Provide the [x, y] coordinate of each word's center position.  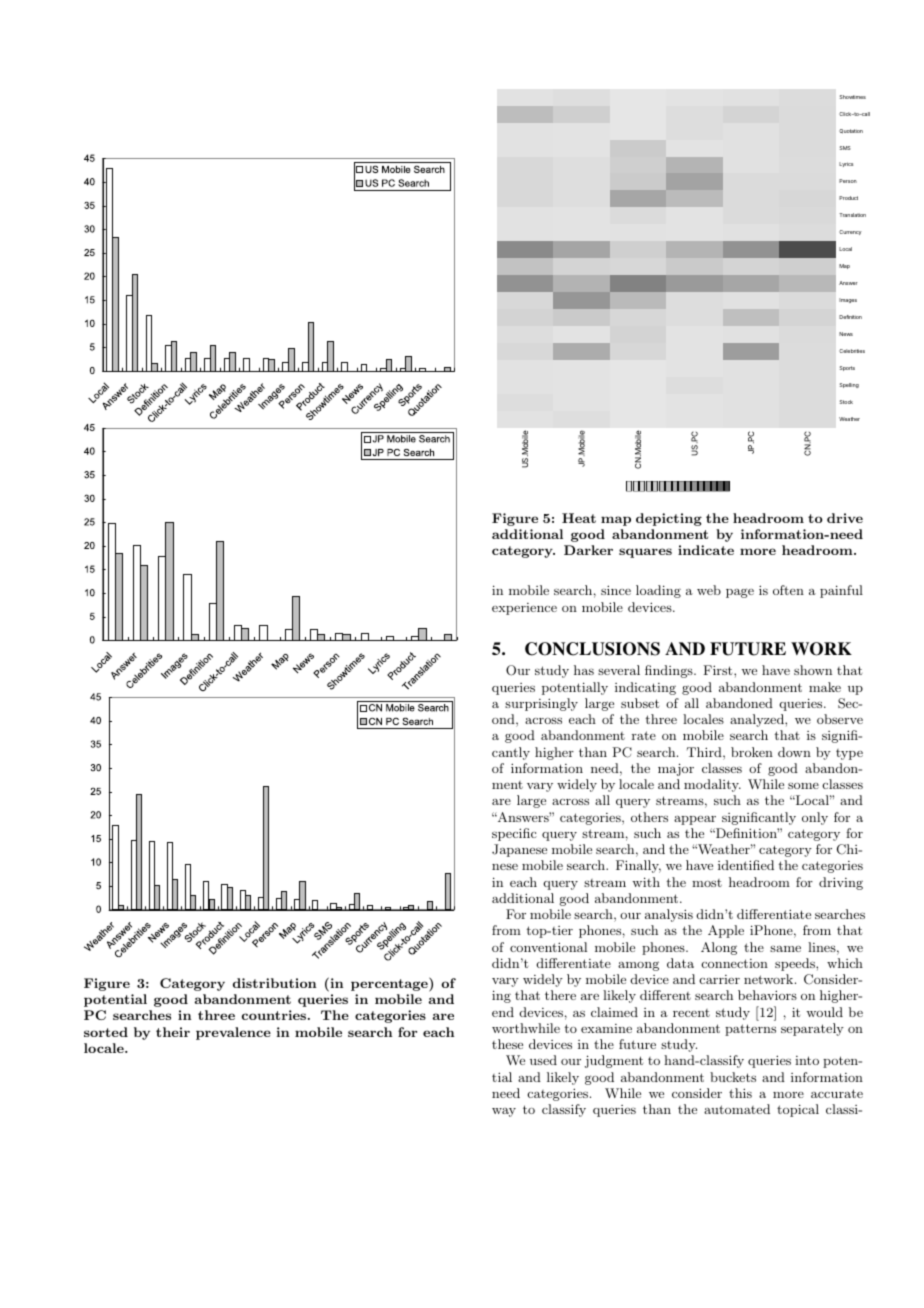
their [173, 1032]
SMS [845, 148]
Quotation [851, 131]
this [740, 1093]
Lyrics [846, 164]
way [504, 1112]
